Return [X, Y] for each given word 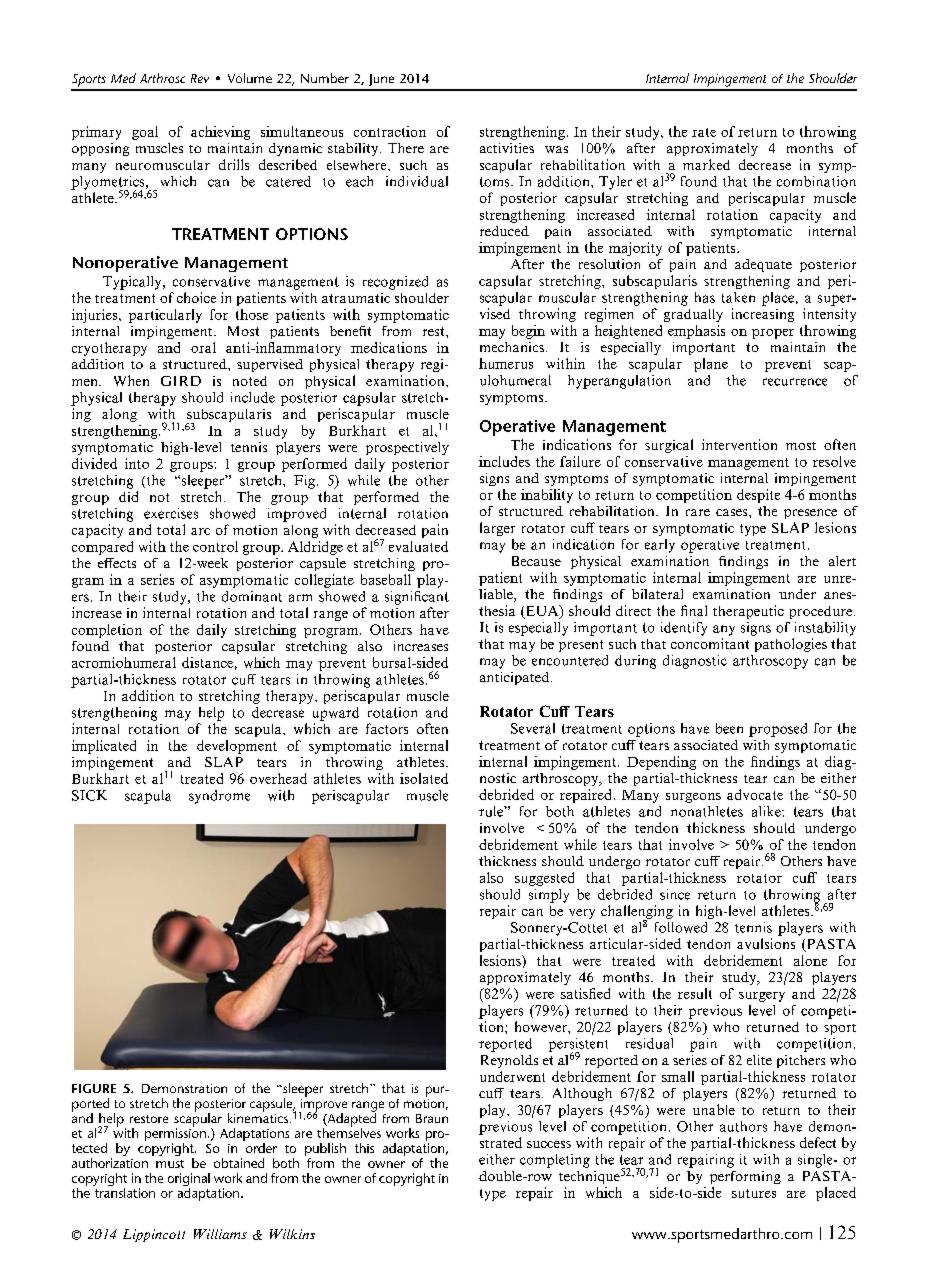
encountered [570, 660]
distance [207, 662]
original [189, 1181]
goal [145, 133]
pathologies [791, 645]
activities [507, 148]
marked [706, 164]
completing [555, 1161]
